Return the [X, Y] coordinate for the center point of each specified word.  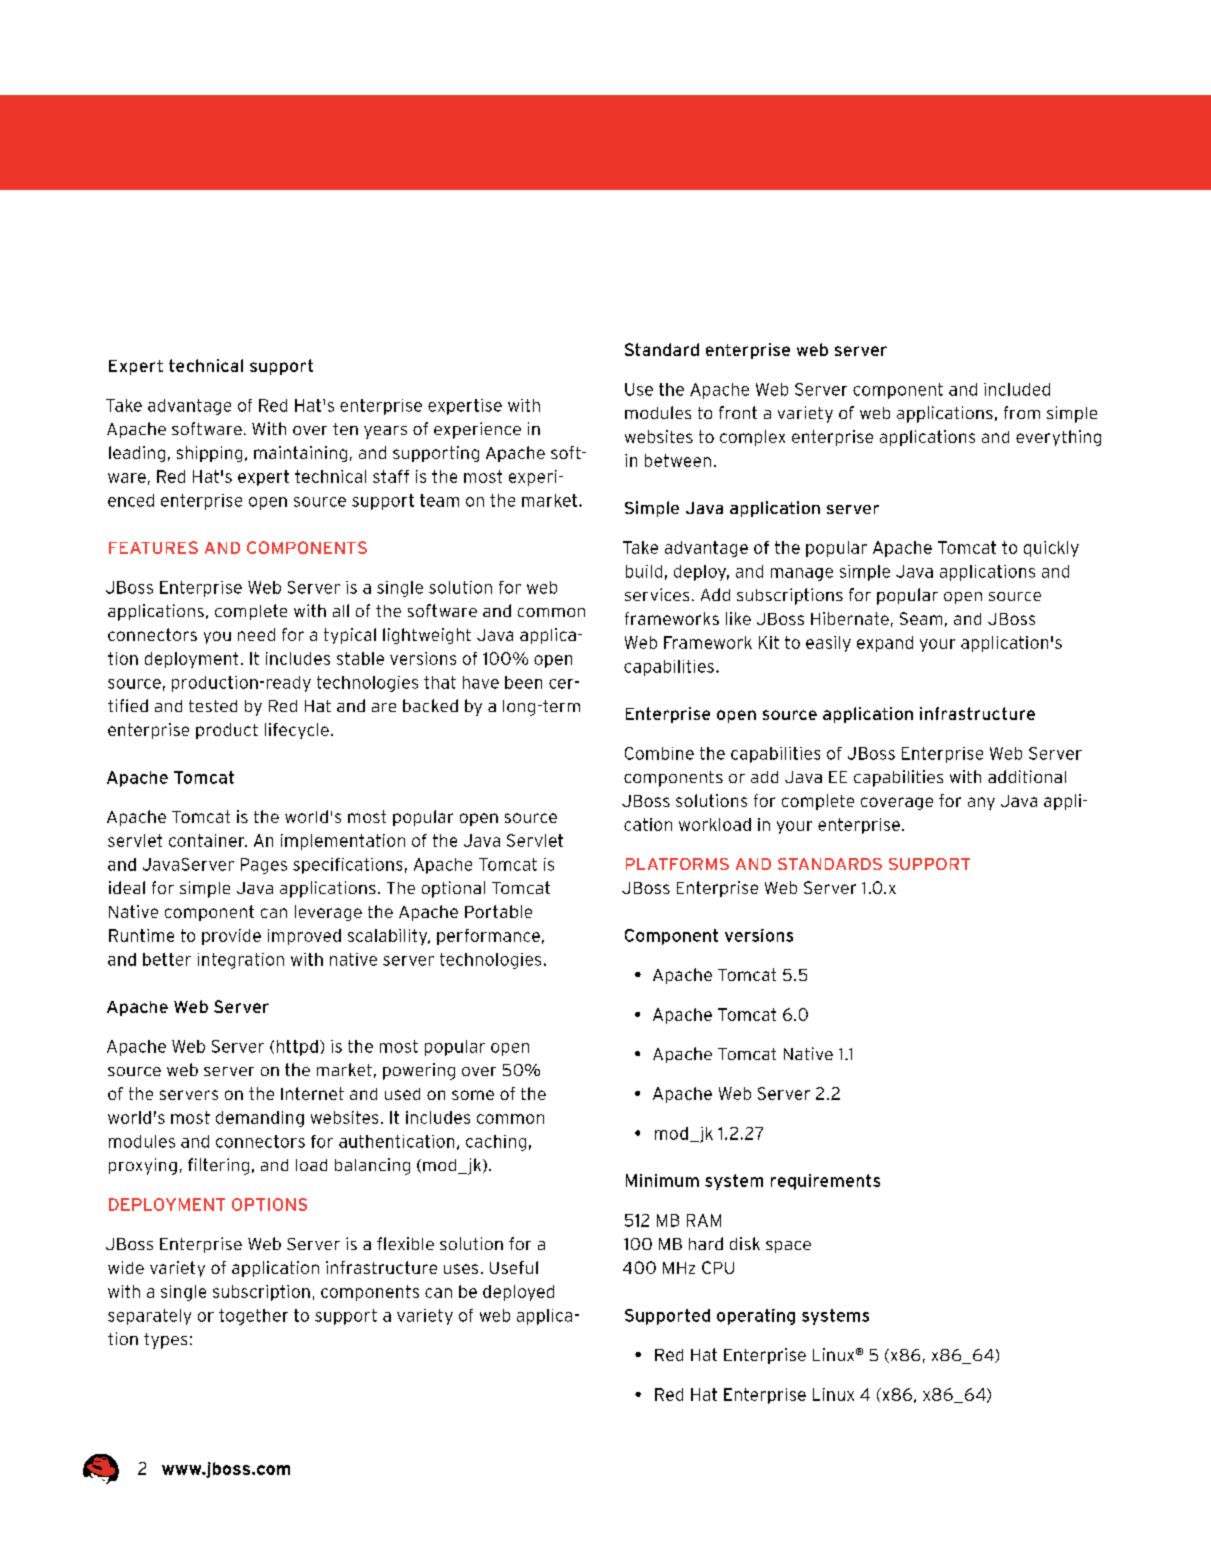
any [981, 803]
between [678, 460]
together [253, 1317]
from [1022, 412]
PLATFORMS [677, 864]
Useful [514, 1267]
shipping [209, 454]
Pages [264, 866]
